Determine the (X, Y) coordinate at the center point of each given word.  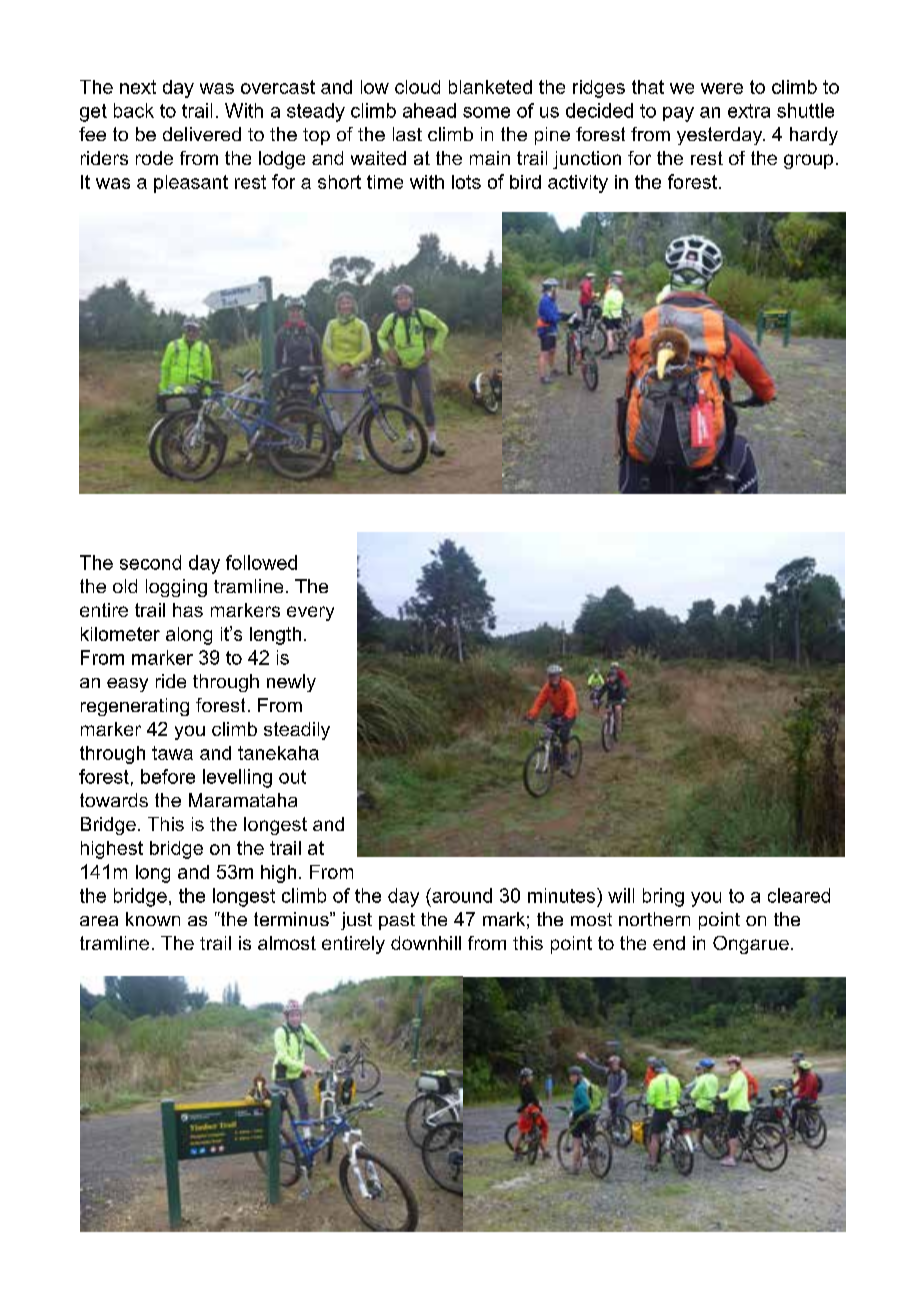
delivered (202, 134)
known (153, 919)
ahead (429, 110)
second (150, 562)
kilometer (120, 634)
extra (749, 111)
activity (578, 184)
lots (466, 182)
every (310, 613)
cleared (799, 895)
